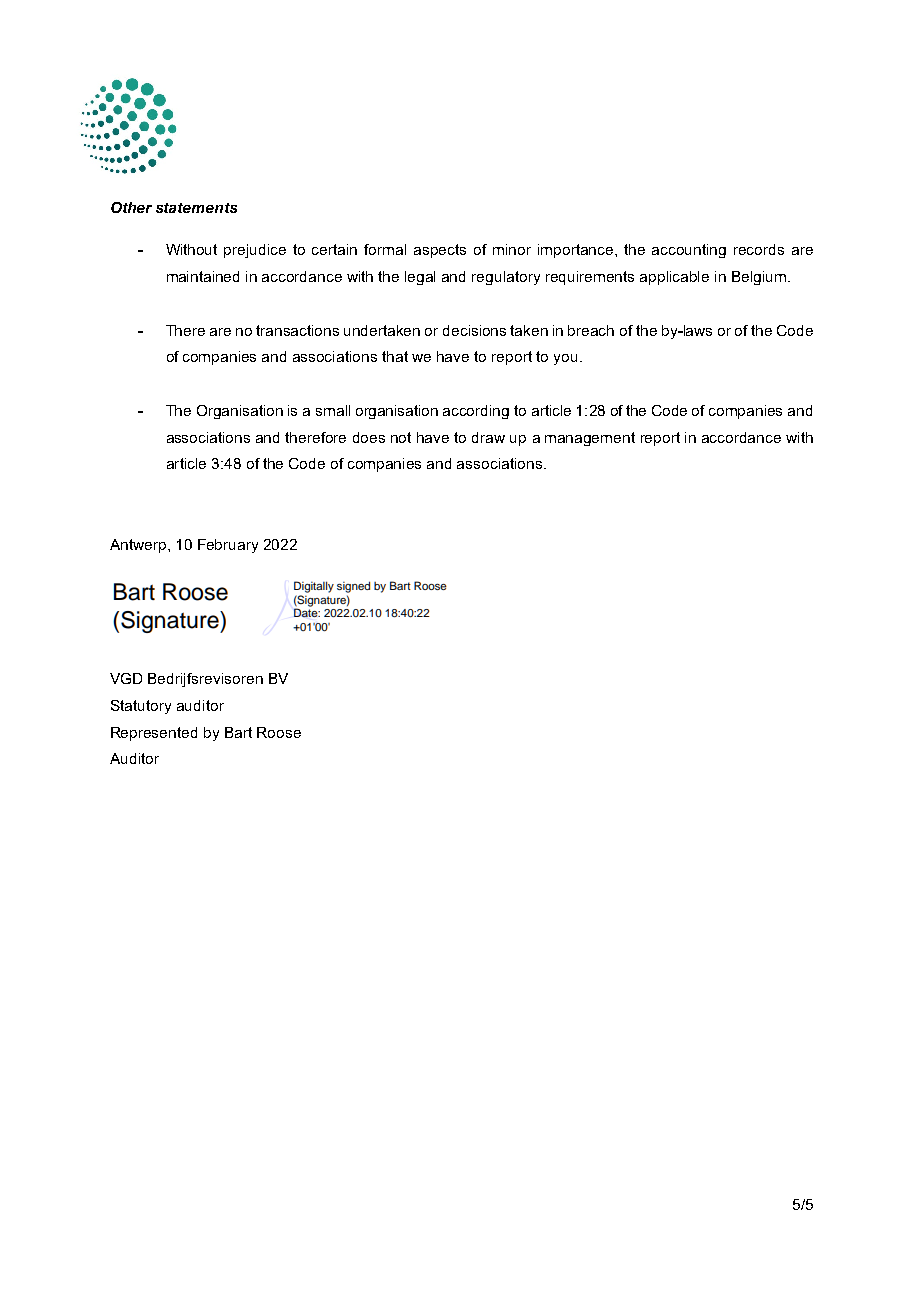 The height and width of the screenshot is (1308, 924). What do you see at coordinates (488, 437) in the screenshot?
I see `draw` at bounding box center [488, 437].
